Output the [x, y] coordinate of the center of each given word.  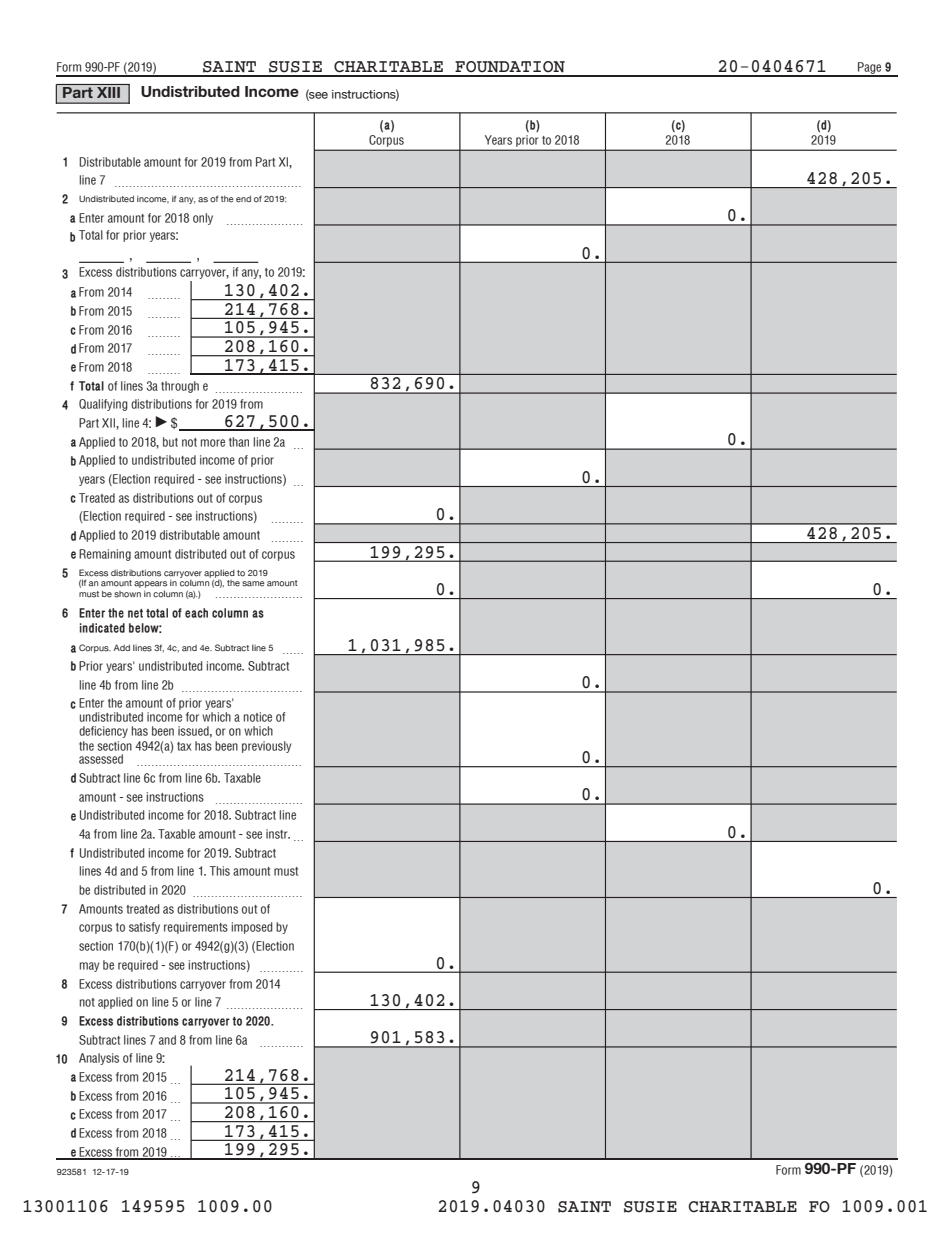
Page [870, 69]
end [243, 199]
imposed [252, 928]
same [253, 584]
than [239, 442]
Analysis [99, 1059]
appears [150, 584]
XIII [108, 91]
